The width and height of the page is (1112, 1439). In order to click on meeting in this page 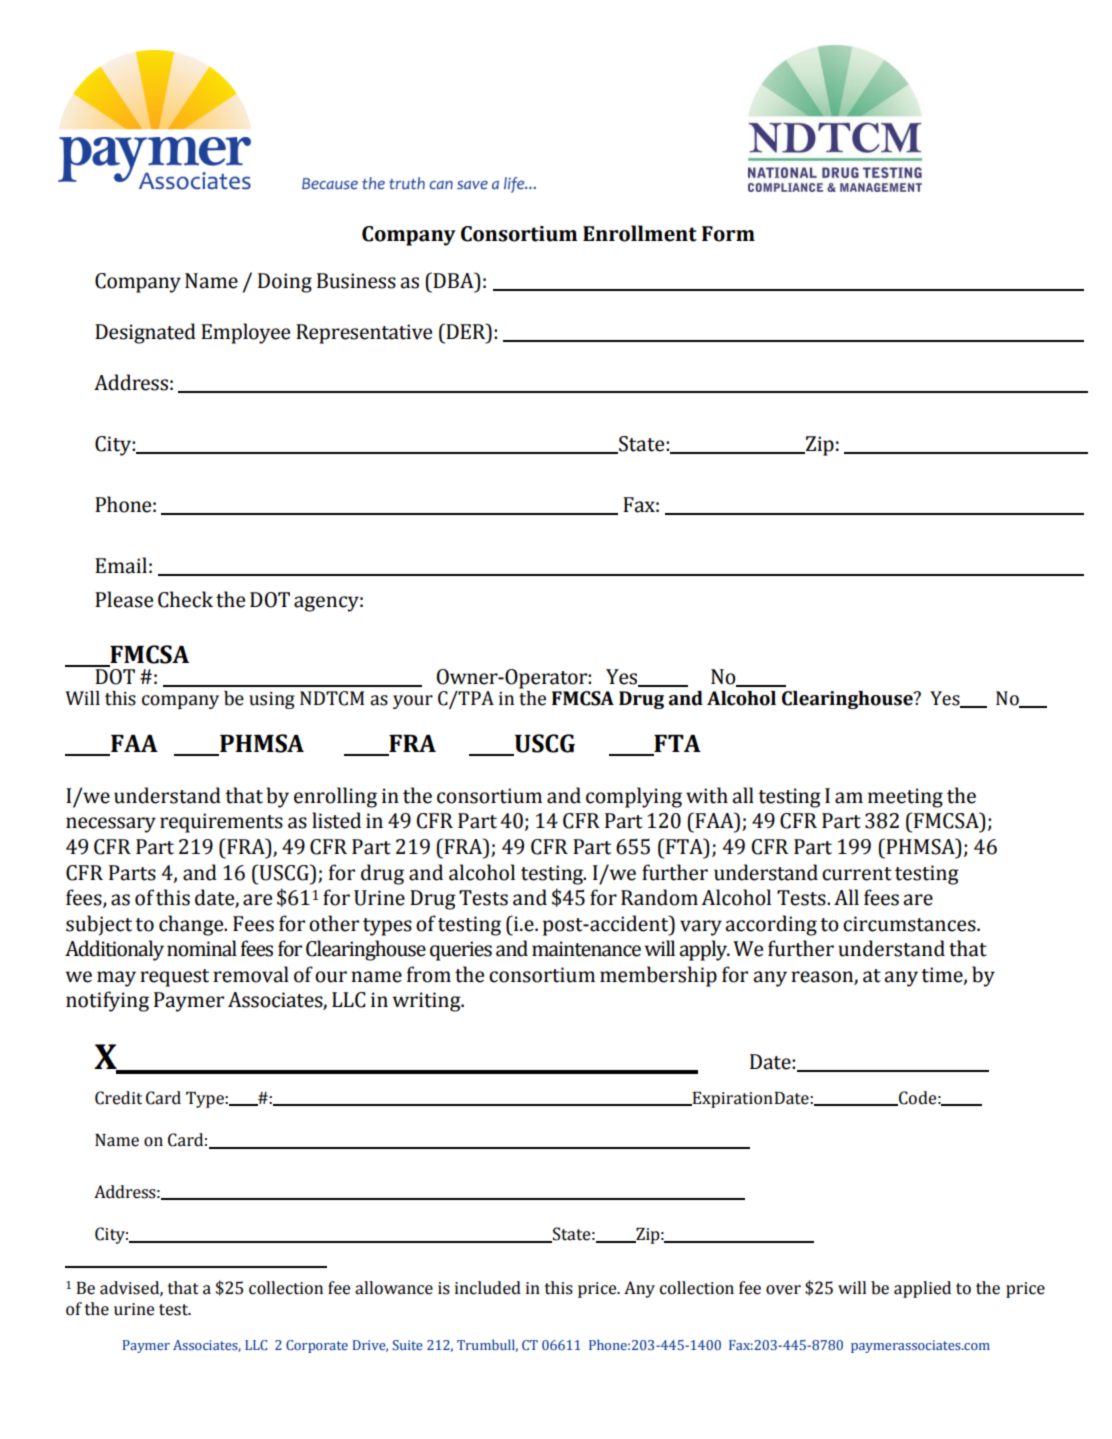, I will do `click(905, 798)`.
